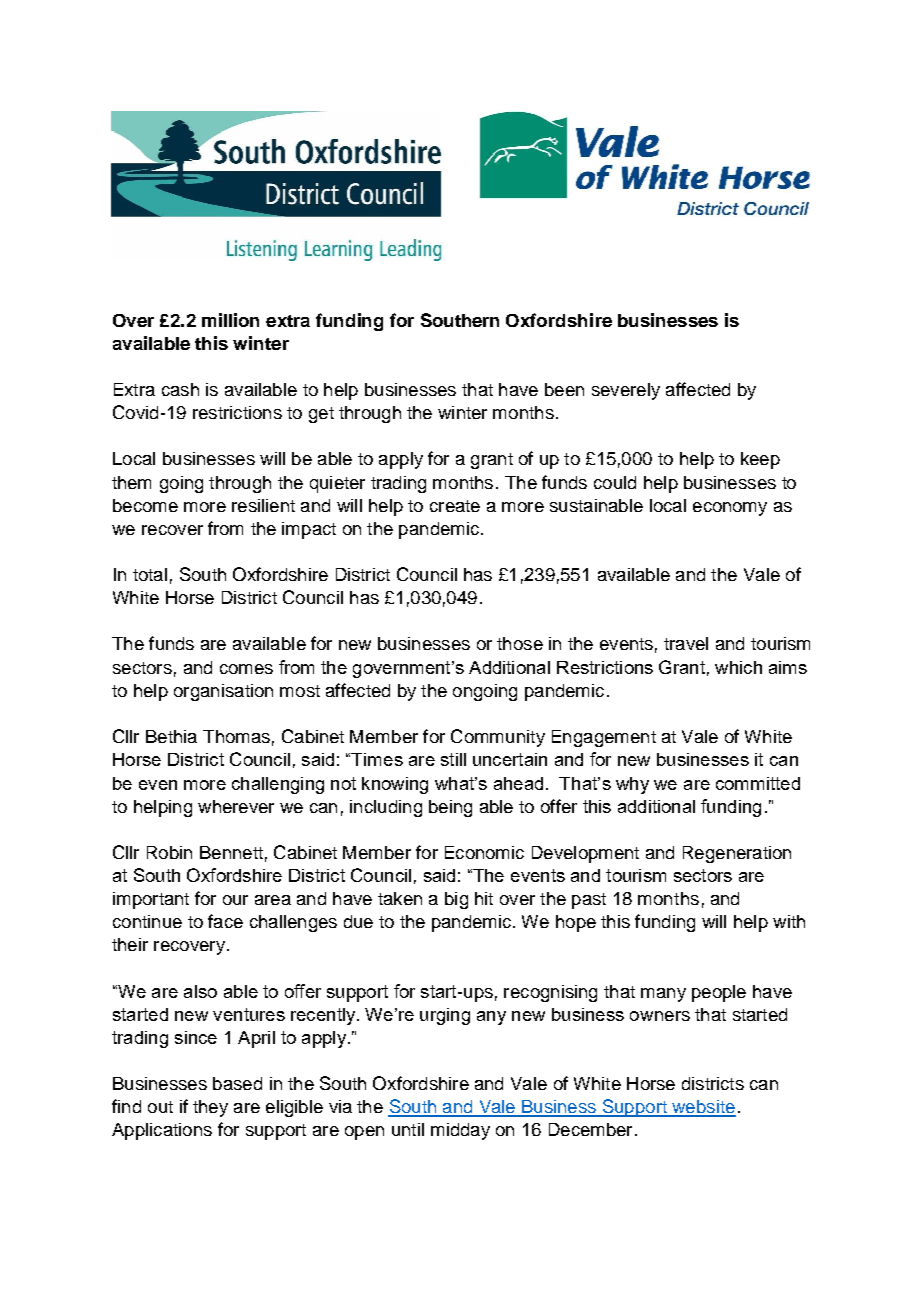 The height and width of the document is (1308, 924). What do you see at coordinates (460, 1131) in the document?
I see `midday` at bounding box center [460, 1131].
